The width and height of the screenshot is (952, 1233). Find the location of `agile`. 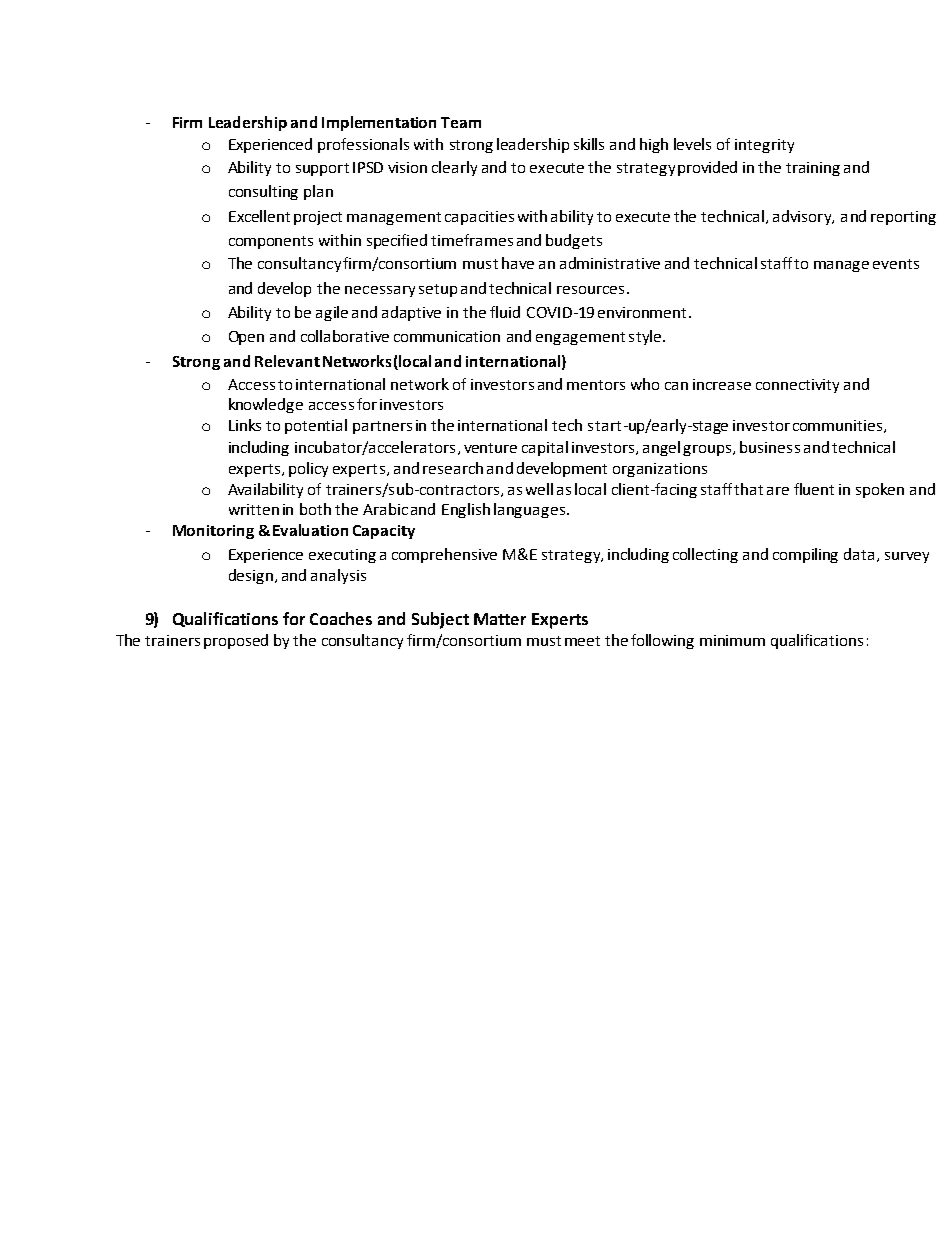

agile is located at coordinates (332, 313).
